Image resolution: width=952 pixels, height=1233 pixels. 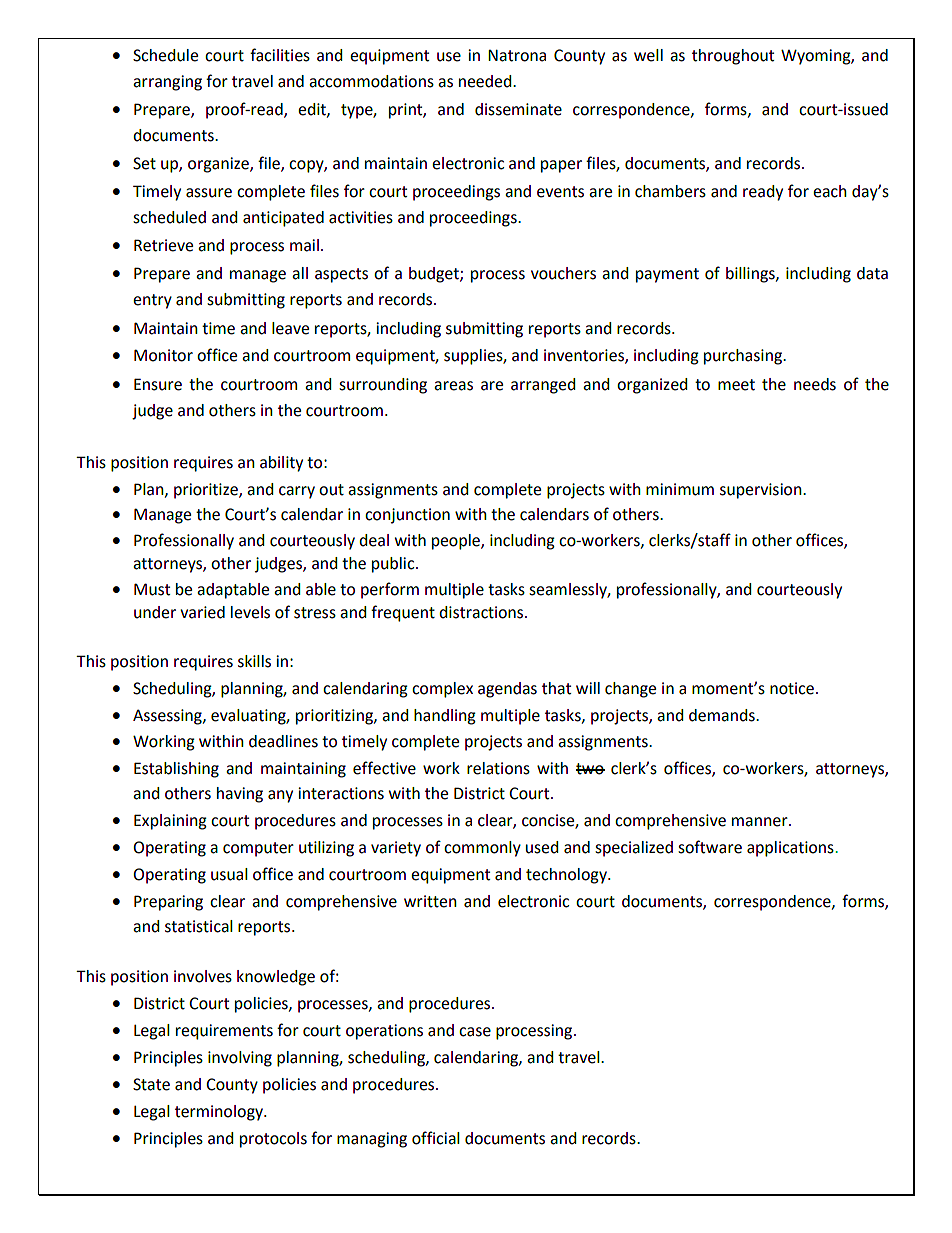 What do you see at coordinates (482, 612) in the screenshot?
I see `distractions` at bounding box center [482, 612].
